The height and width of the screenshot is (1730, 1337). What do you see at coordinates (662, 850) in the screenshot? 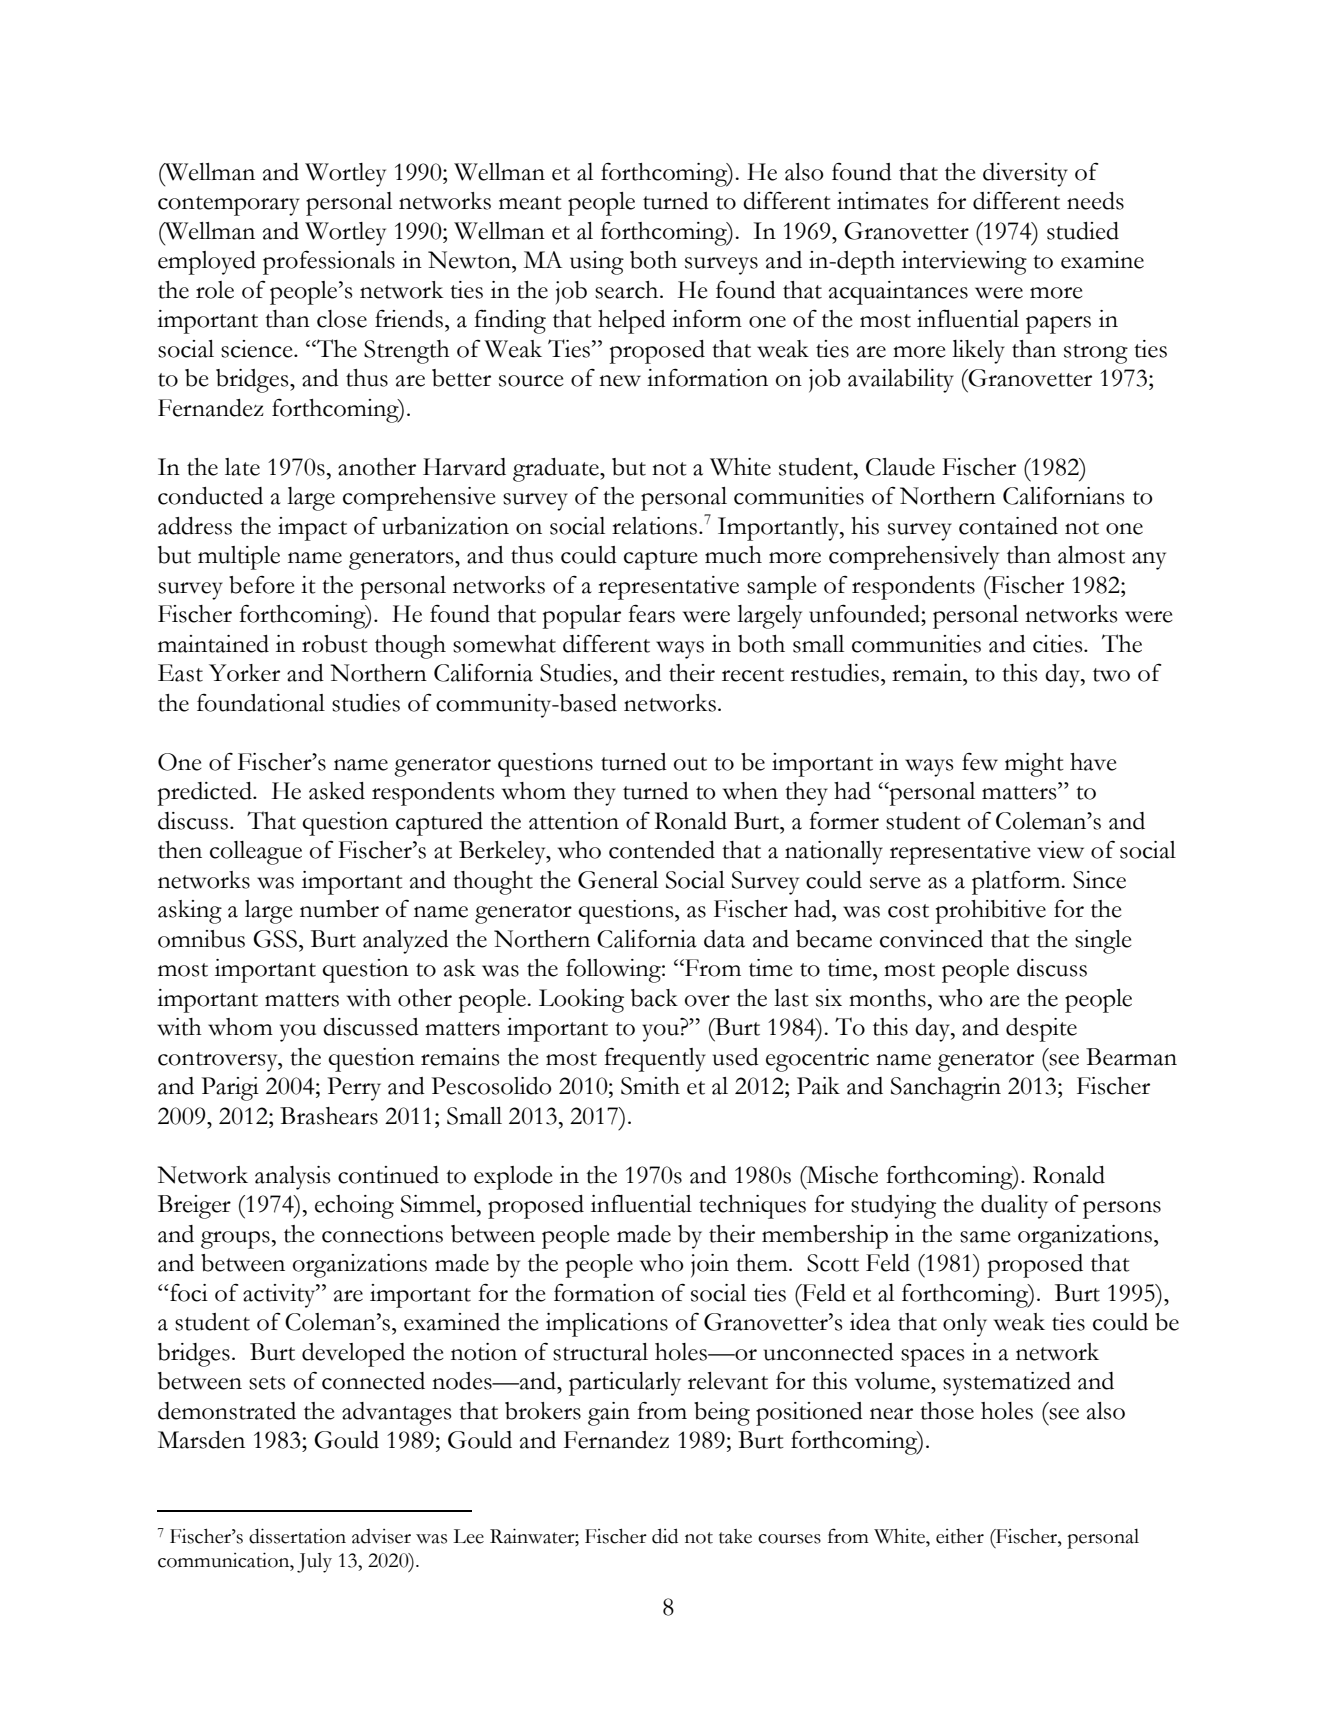
I see `contended` at bounding box center [662, 850].
